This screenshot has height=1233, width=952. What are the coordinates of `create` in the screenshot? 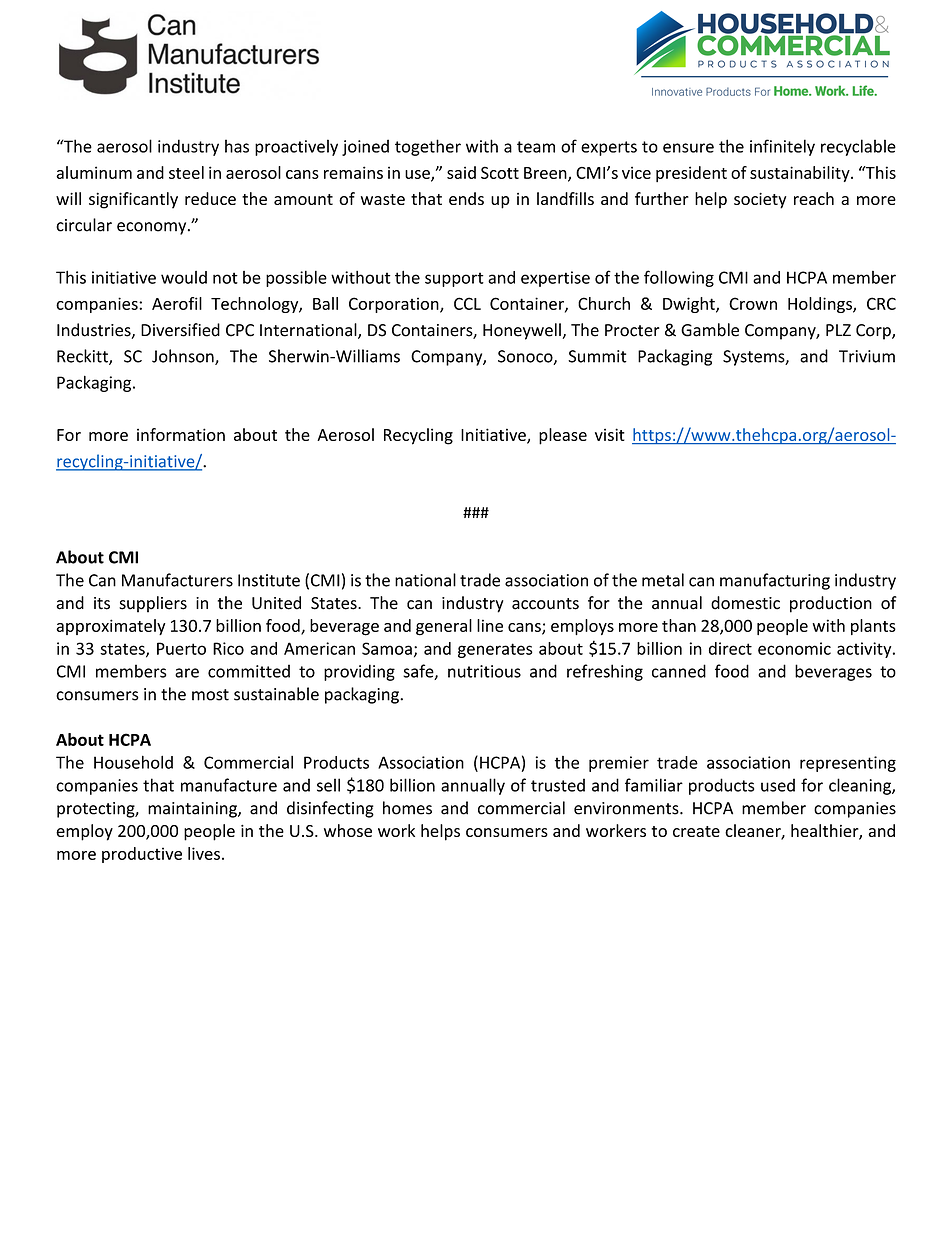 It's located at (696, 831).
